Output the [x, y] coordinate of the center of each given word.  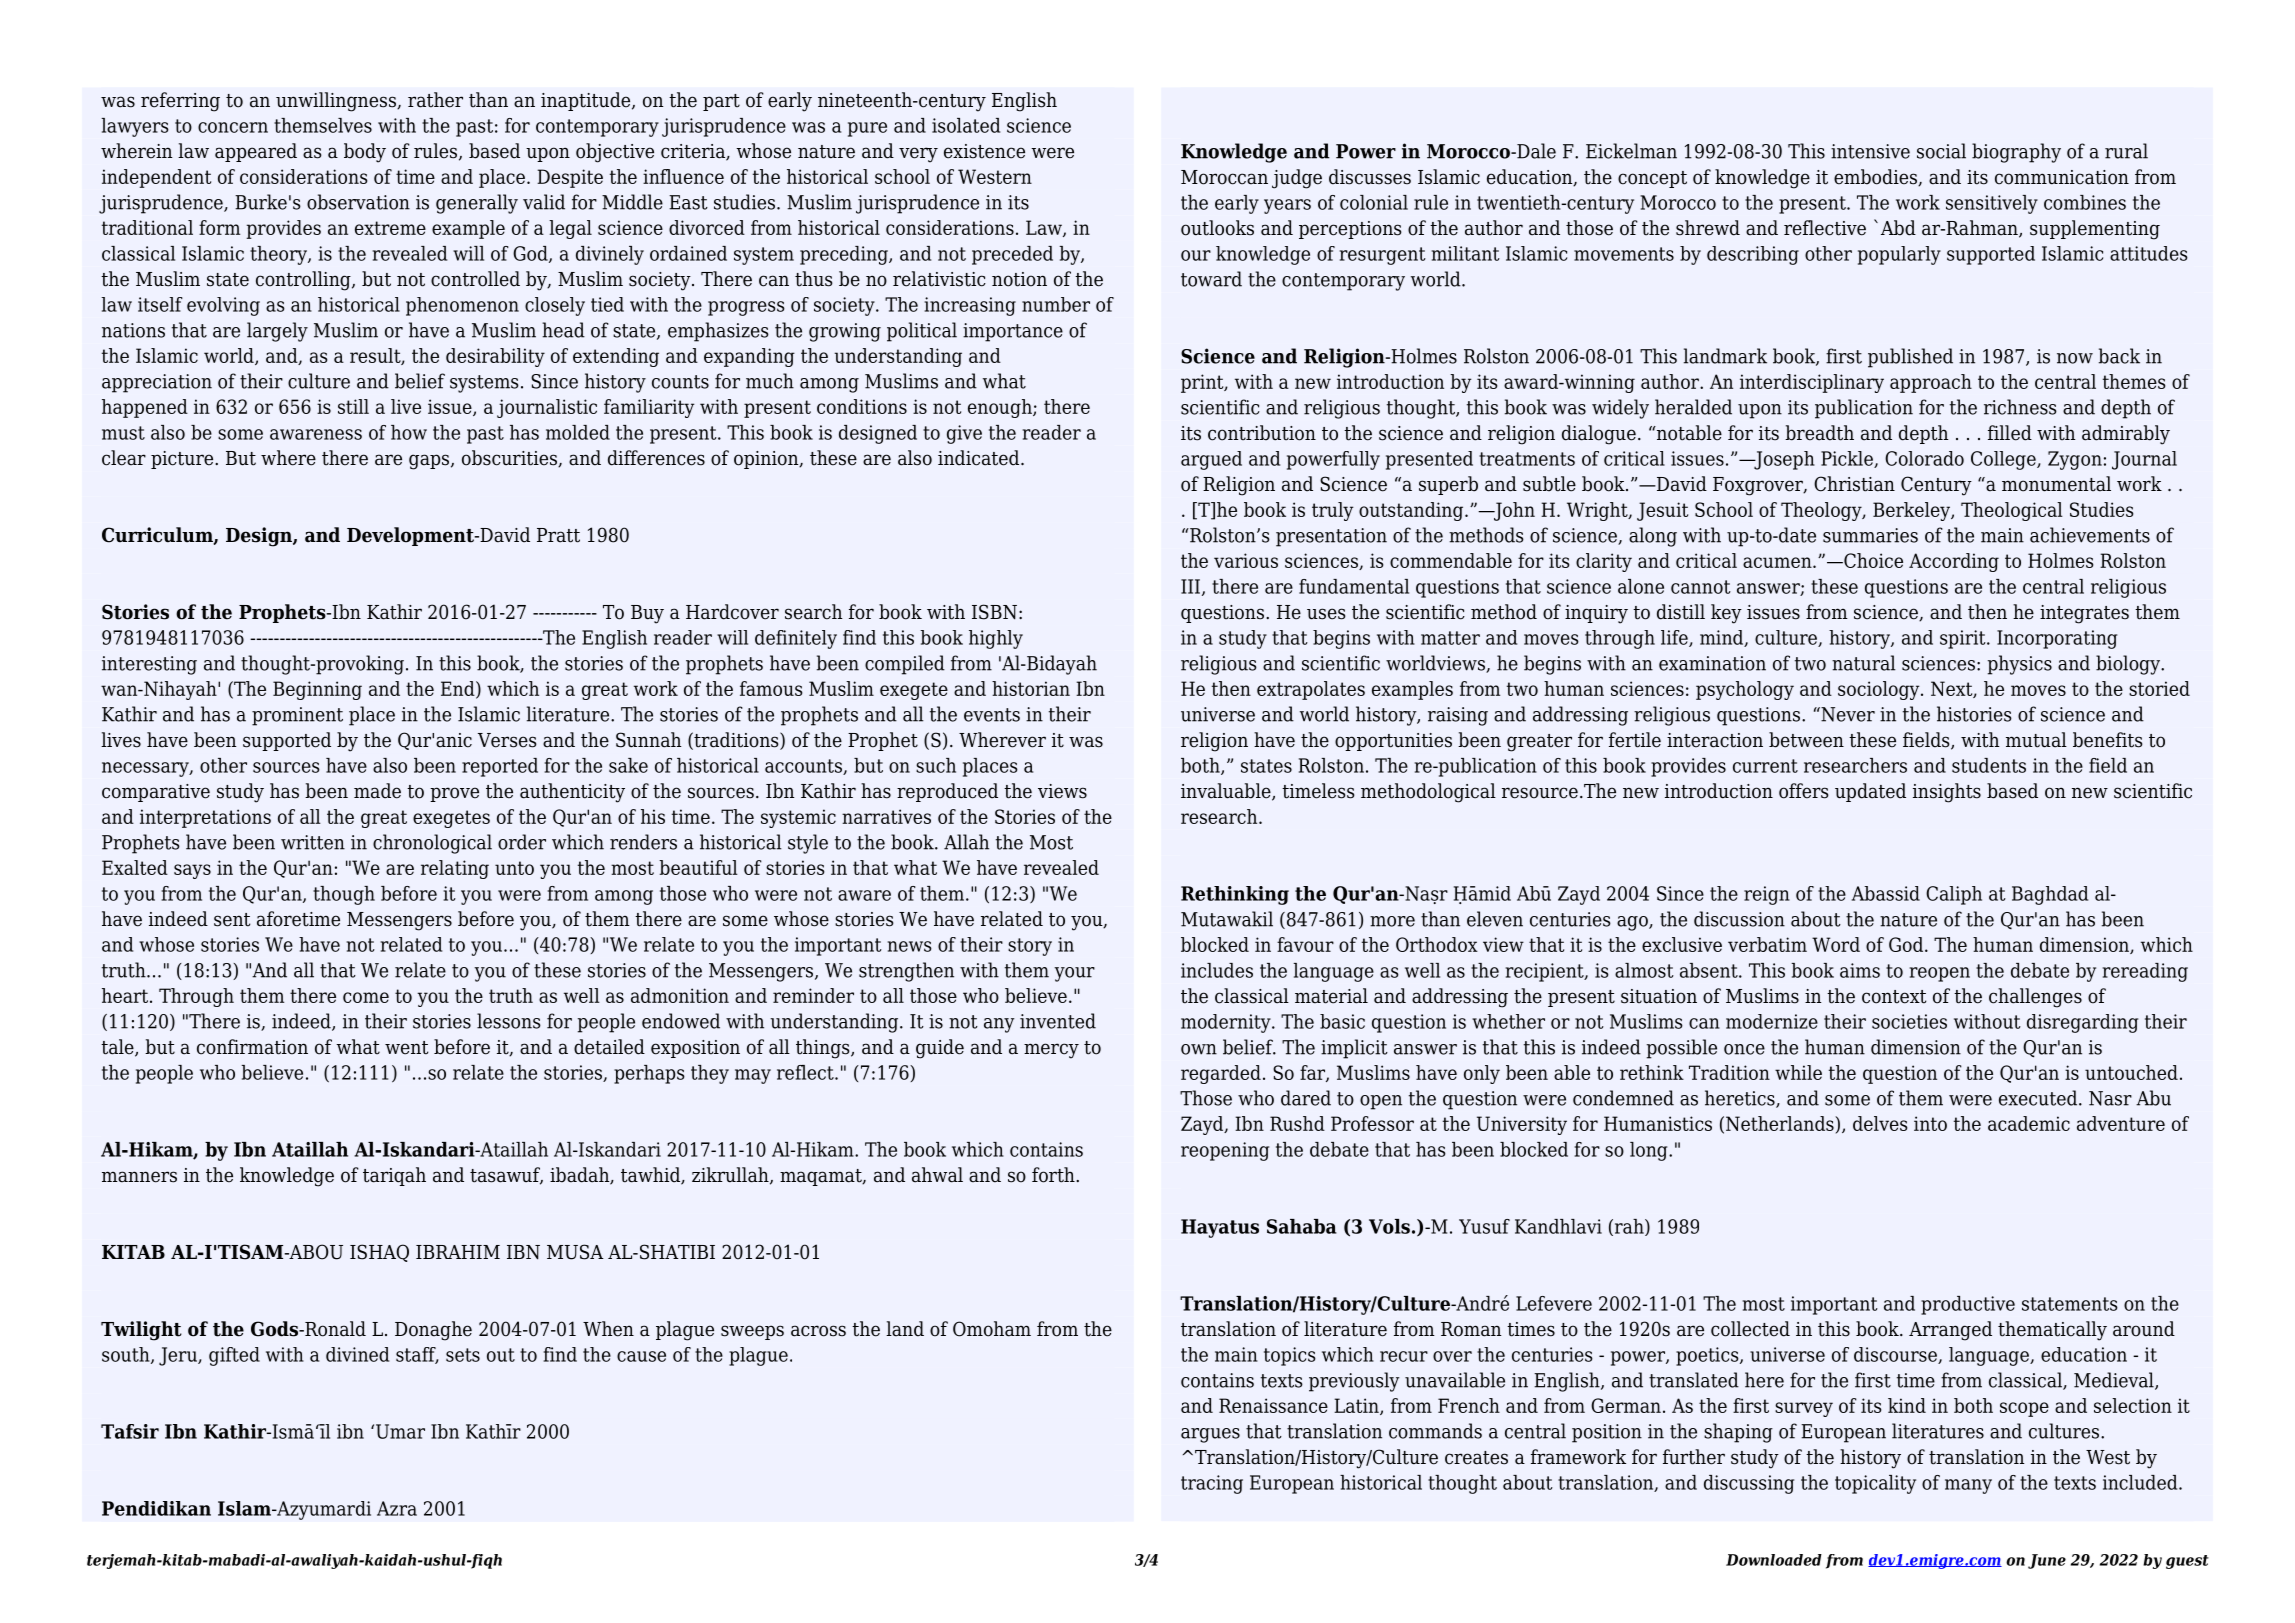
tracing [1212, 1484]
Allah [966, 842]
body [365, 153]
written [313, 842]
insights [1947, 793]
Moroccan [1224, 177]
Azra [397, 1508]
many [1968, 1486]
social [1941, 151]
